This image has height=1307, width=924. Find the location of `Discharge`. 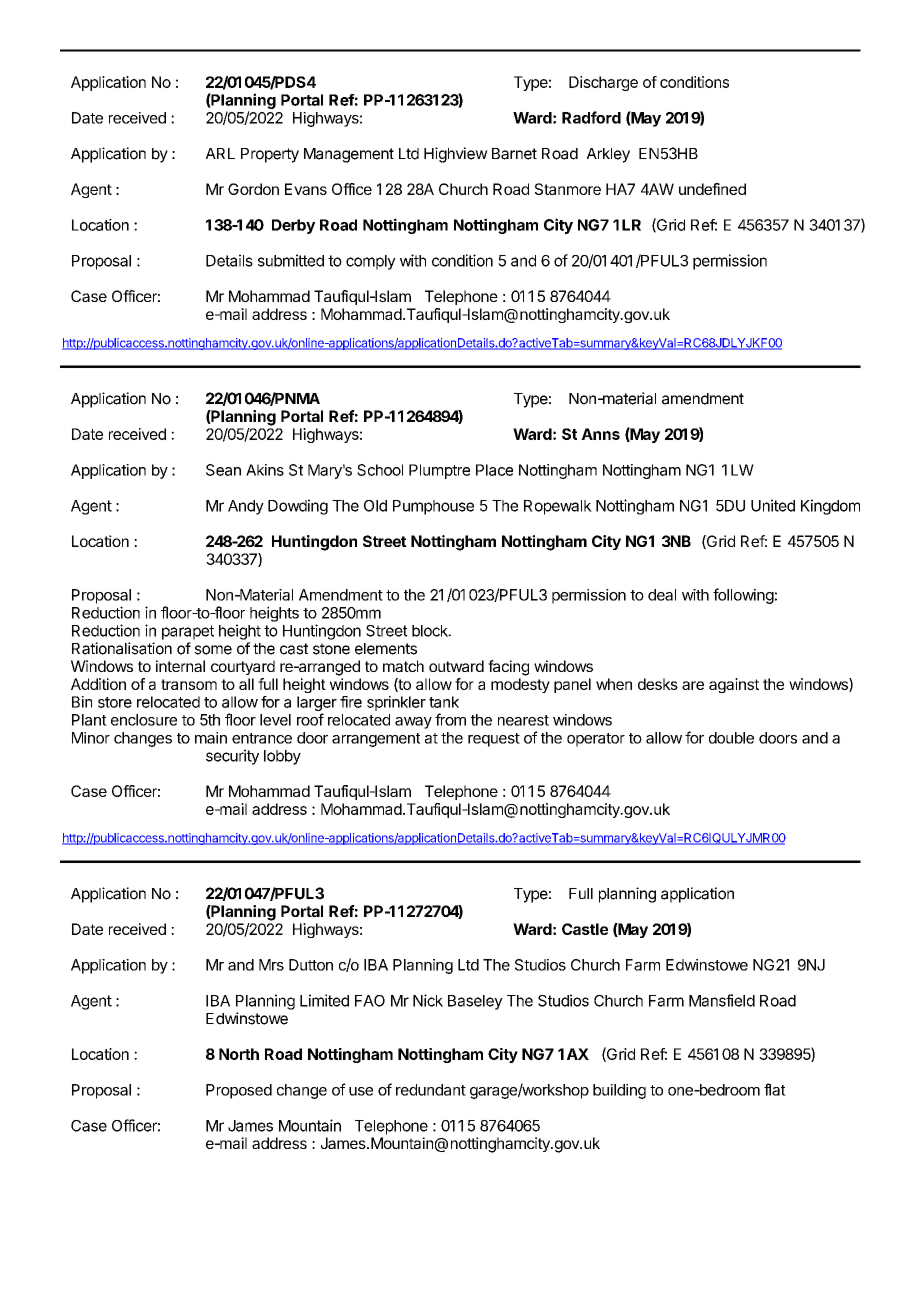

Discharge is located at coordinates (603, 83).
